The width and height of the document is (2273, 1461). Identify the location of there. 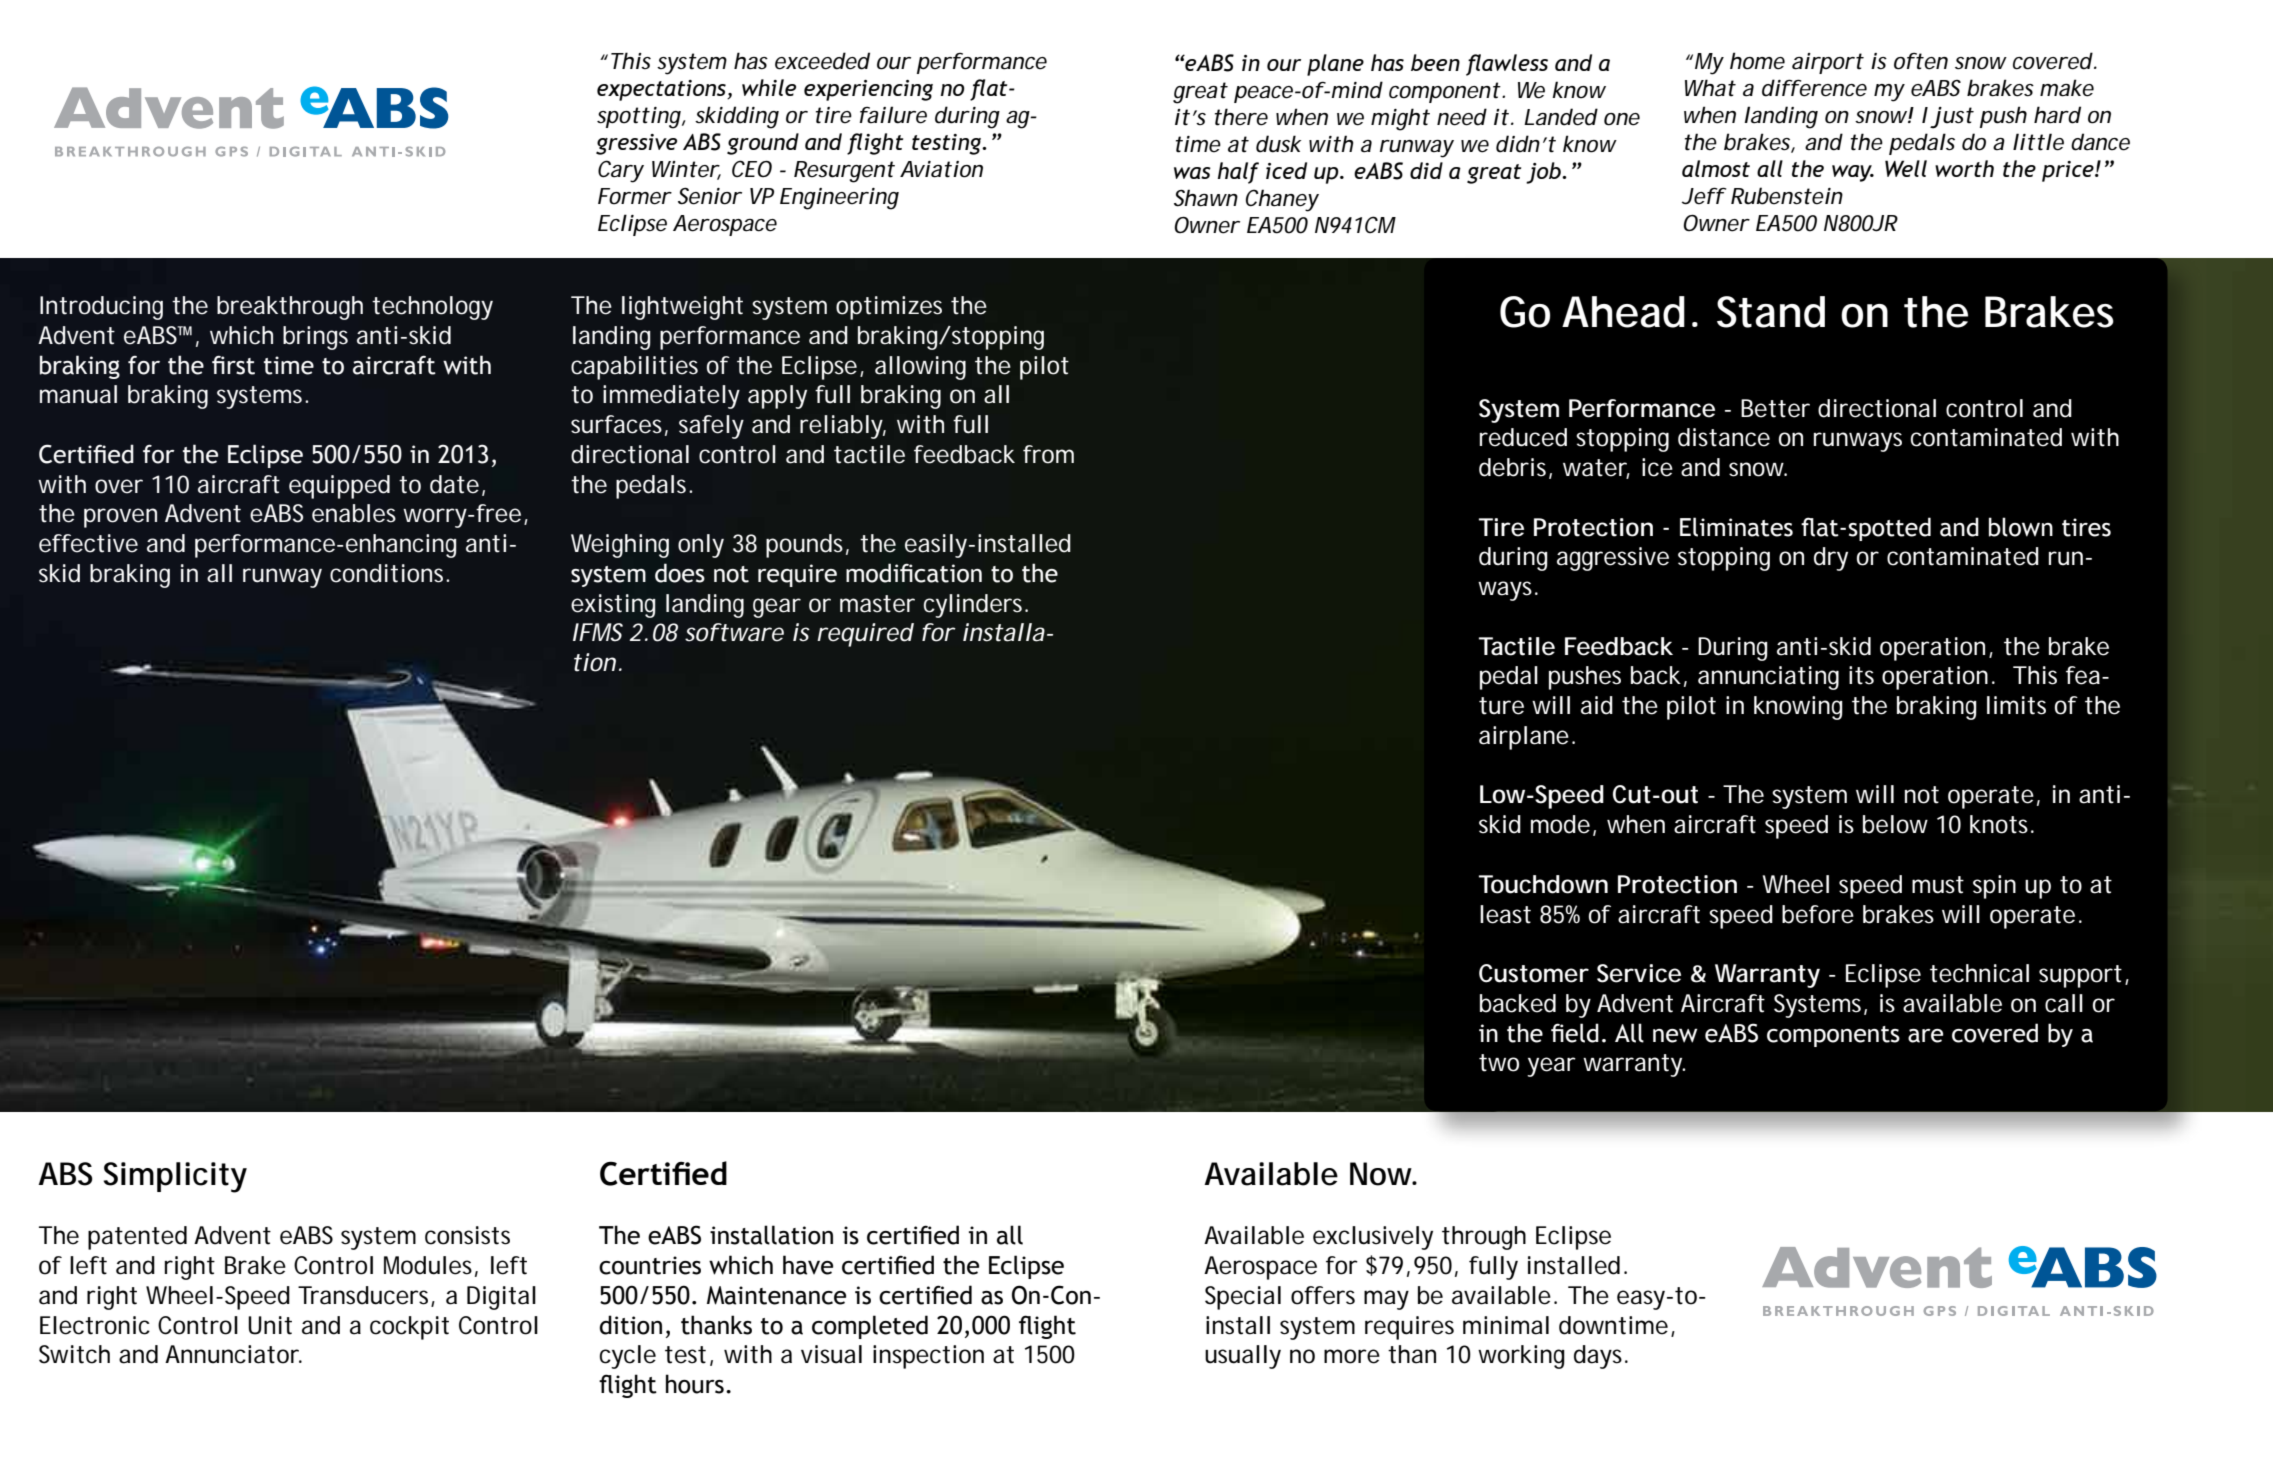
(1241, 117).
